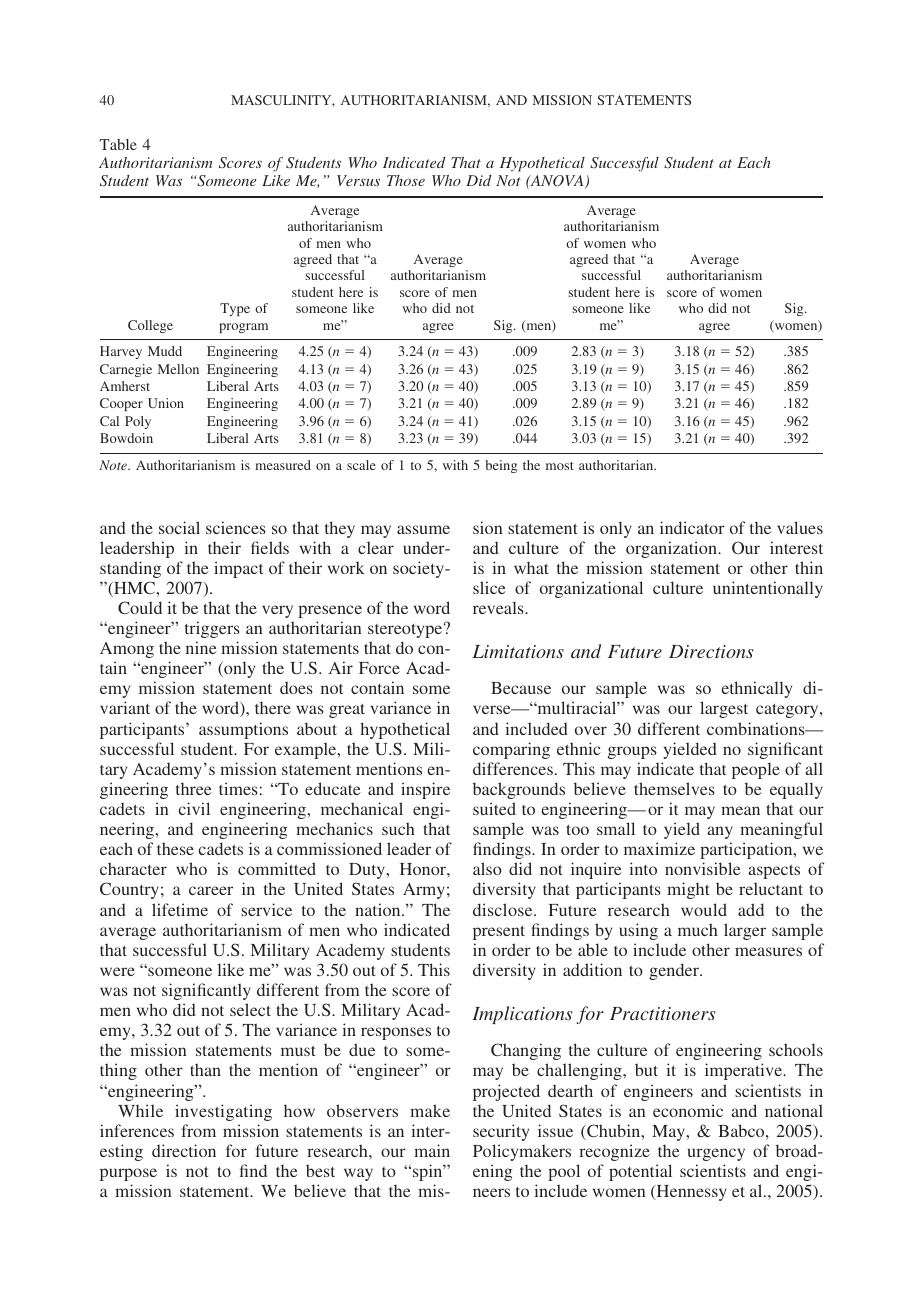 This document has height=1316, width=921. Describe the element at coordinates (223, 1112) in the document. I see `investigating` at that location.
